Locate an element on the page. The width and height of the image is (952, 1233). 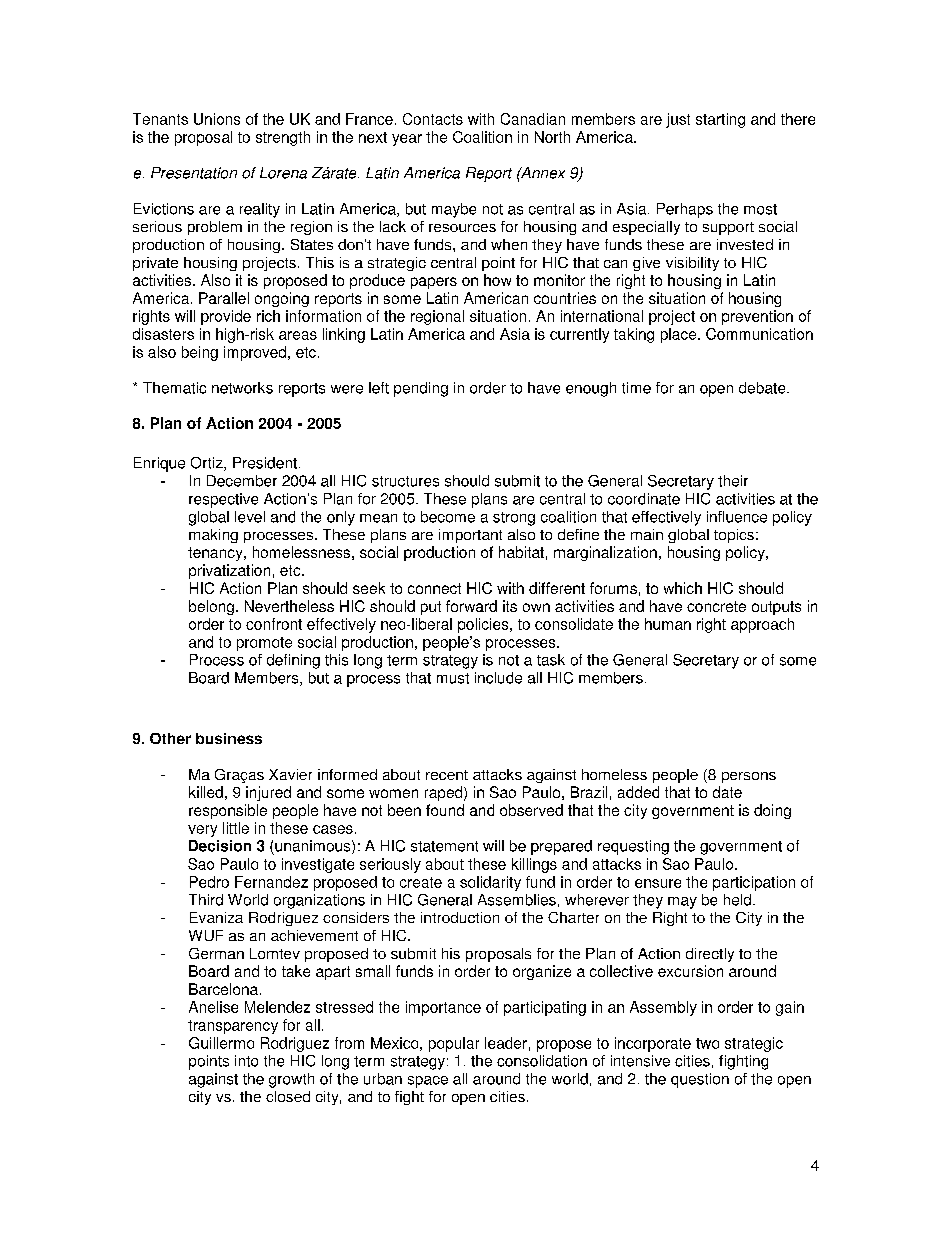
Contacts is located at coordinates (433, 119).
